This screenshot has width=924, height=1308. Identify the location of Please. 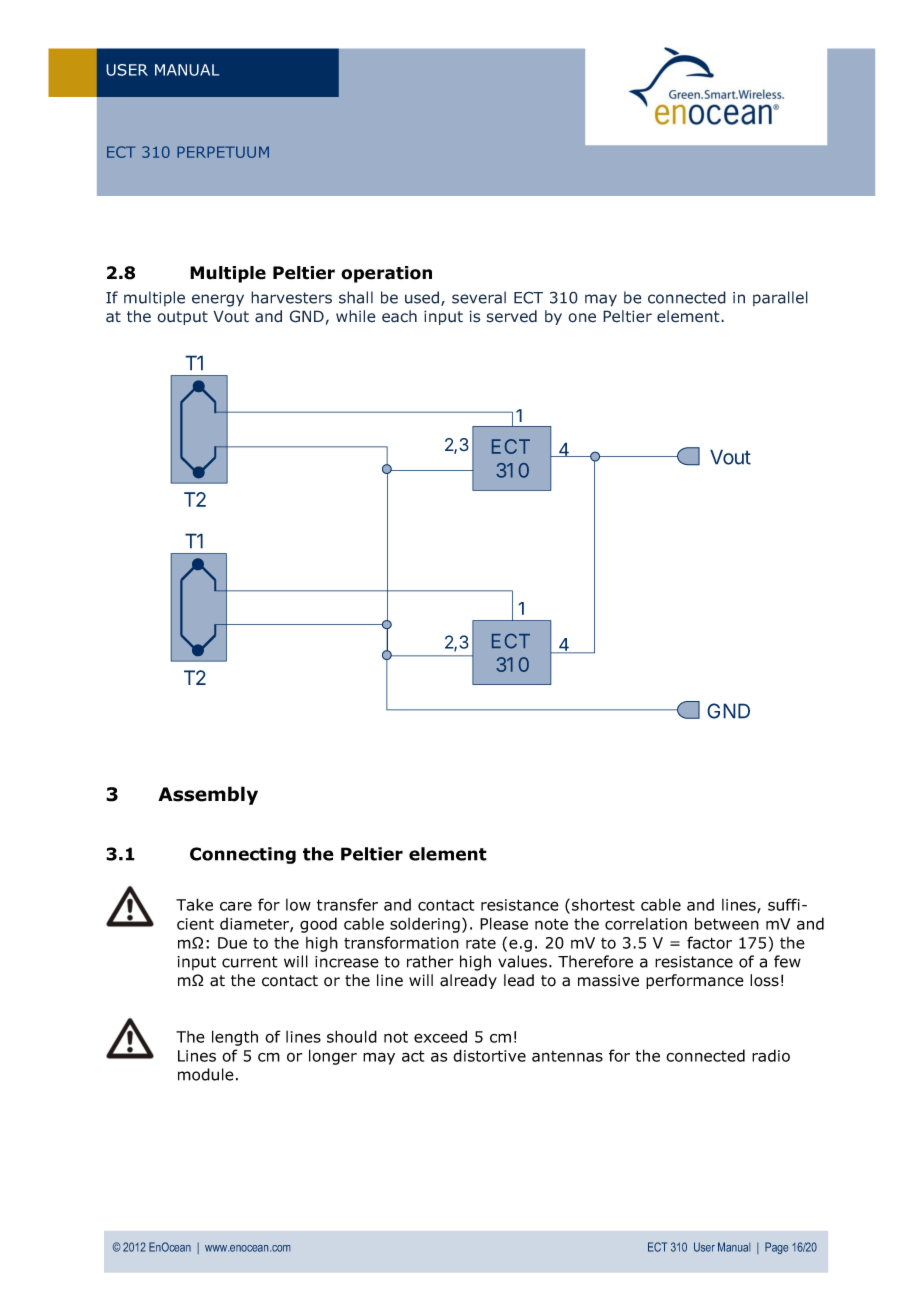
(504, 923).
